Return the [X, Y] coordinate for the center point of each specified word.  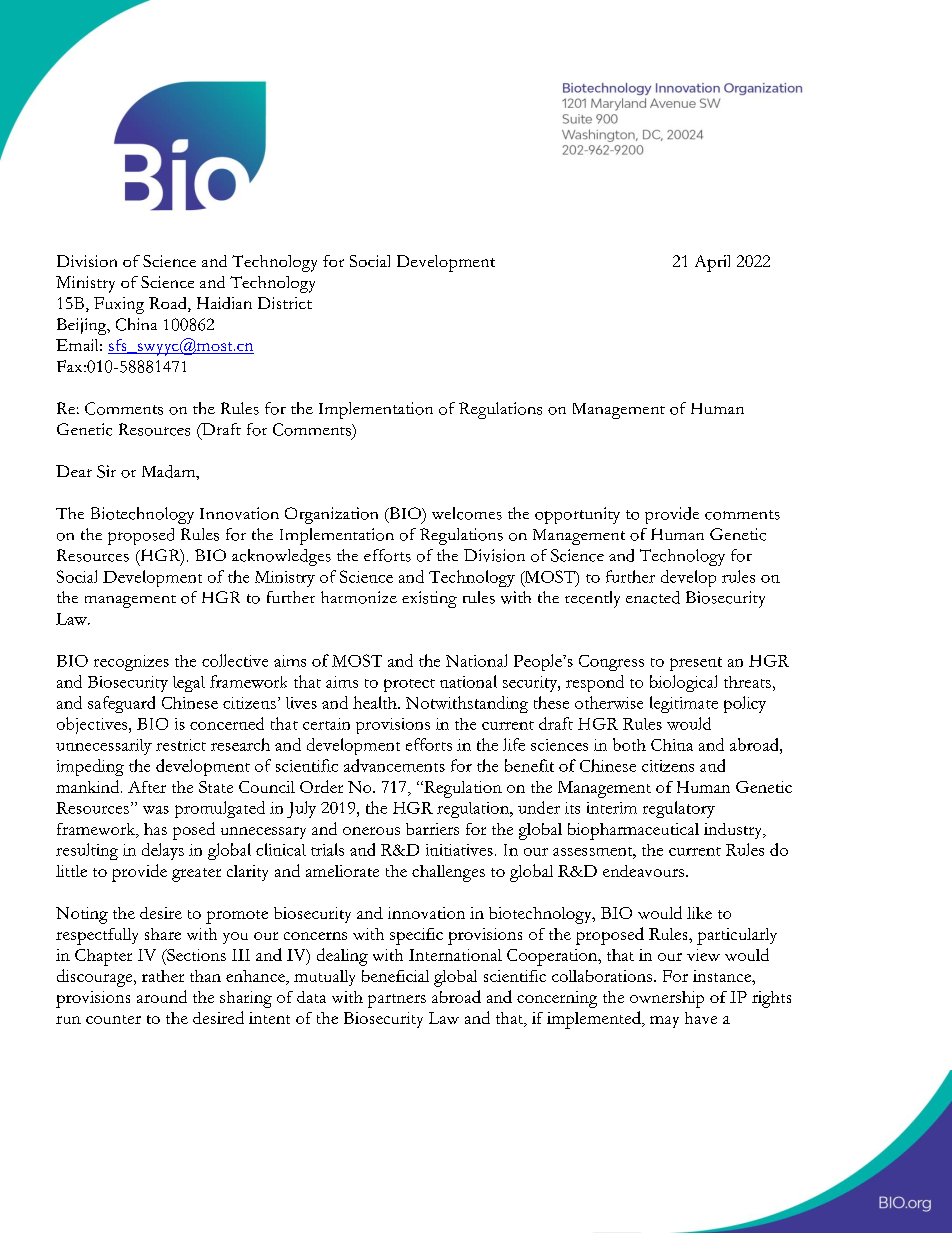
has [155, 829]
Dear [74, 471]
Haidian [224, 303]
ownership [667, 999]
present [696, 664]
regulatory [679, 809]
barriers [432, 829]
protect [409, 685]
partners [397, 1001]
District [285, 303]
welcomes [467, 513]
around [162, 996]
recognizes [131, 663]
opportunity [577, 515]
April [712, 263]
